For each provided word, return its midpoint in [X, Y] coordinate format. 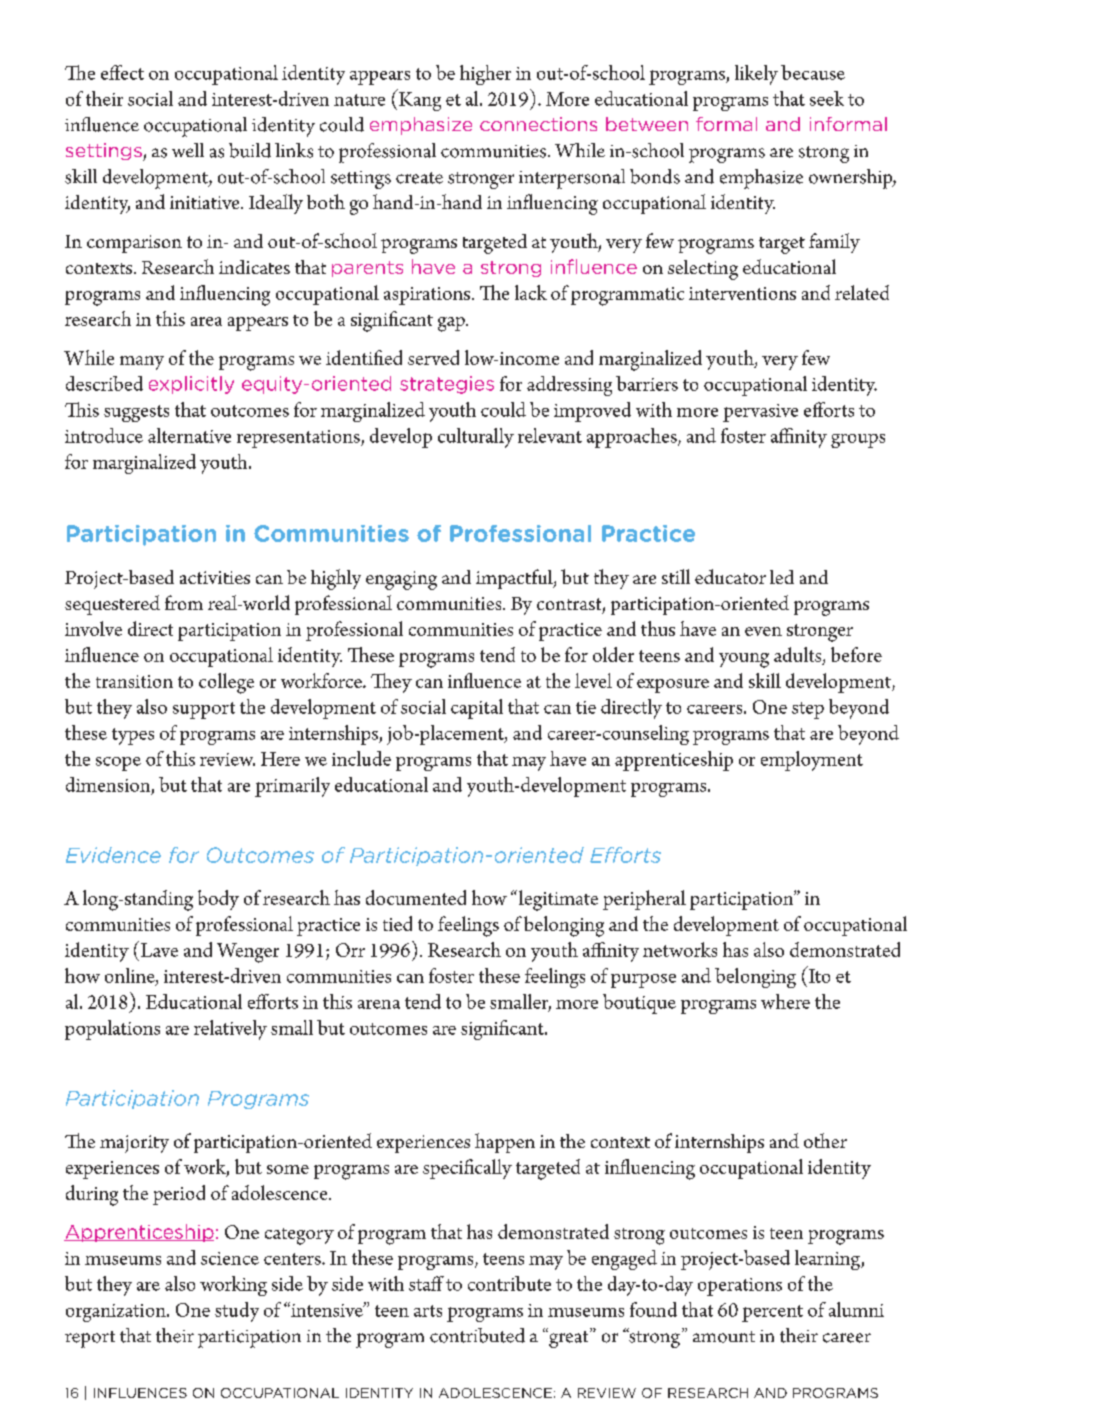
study [237, 1312]
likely [756, 75]
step [808, 710]
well [188, 150]
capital [477, 709]
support [204, 710]
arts [428, 1311]
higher [485, 75]
